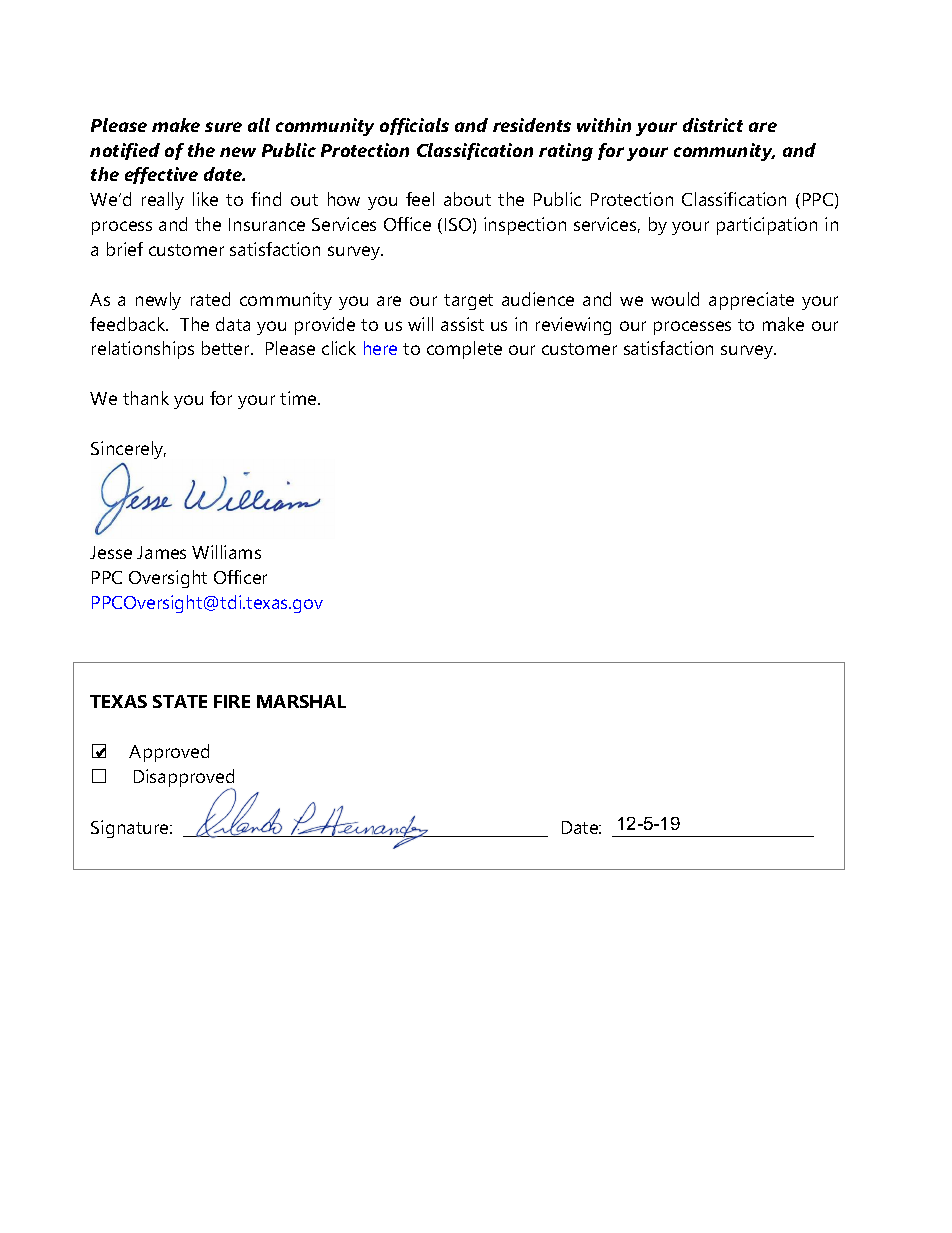  Describe the element at coordinates (299, 398) in the image. I see `time` at that location.
